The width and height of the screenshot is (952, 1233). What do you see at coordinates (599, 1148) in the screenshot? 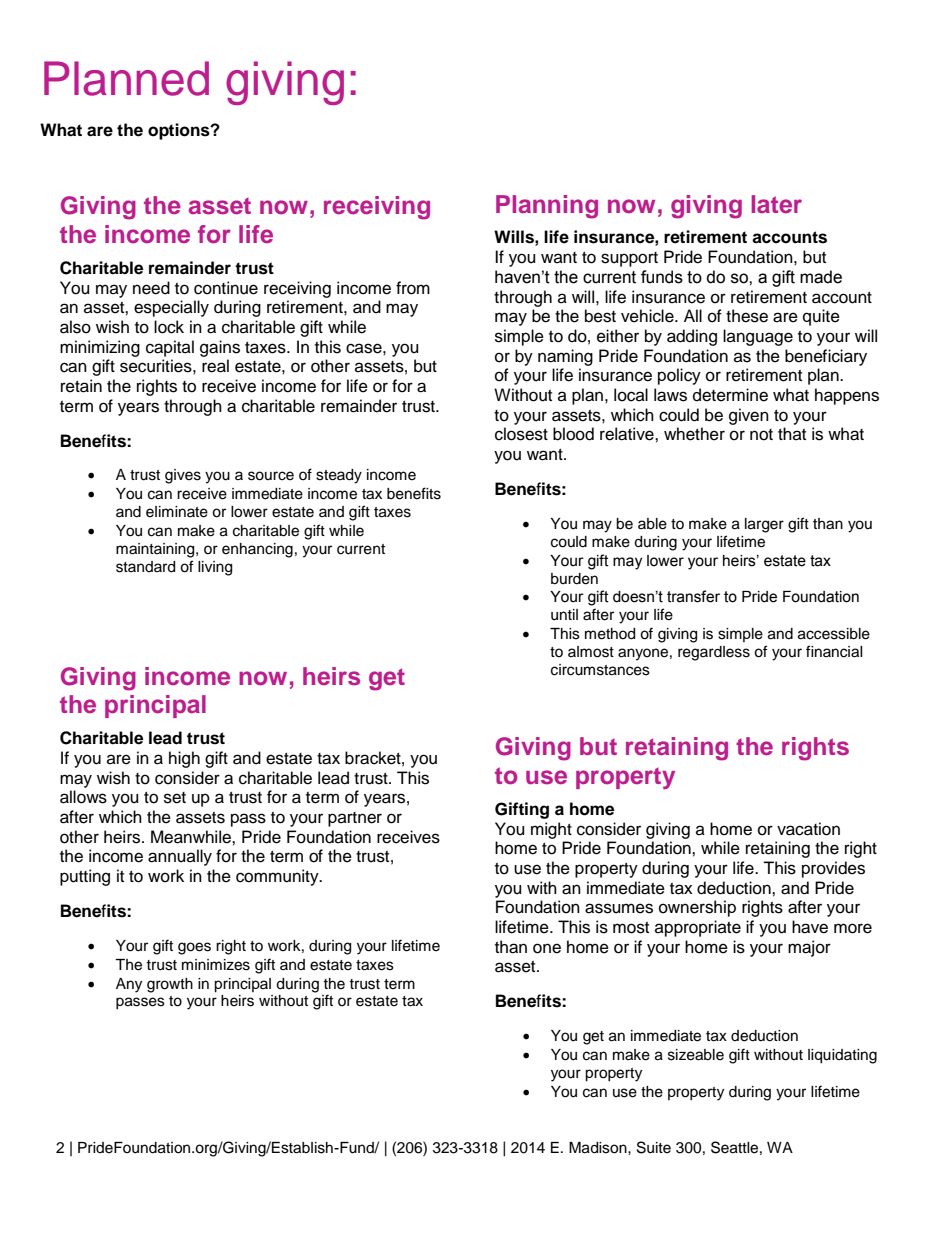
I see `Madison` at bounding box center [599, 1148].
